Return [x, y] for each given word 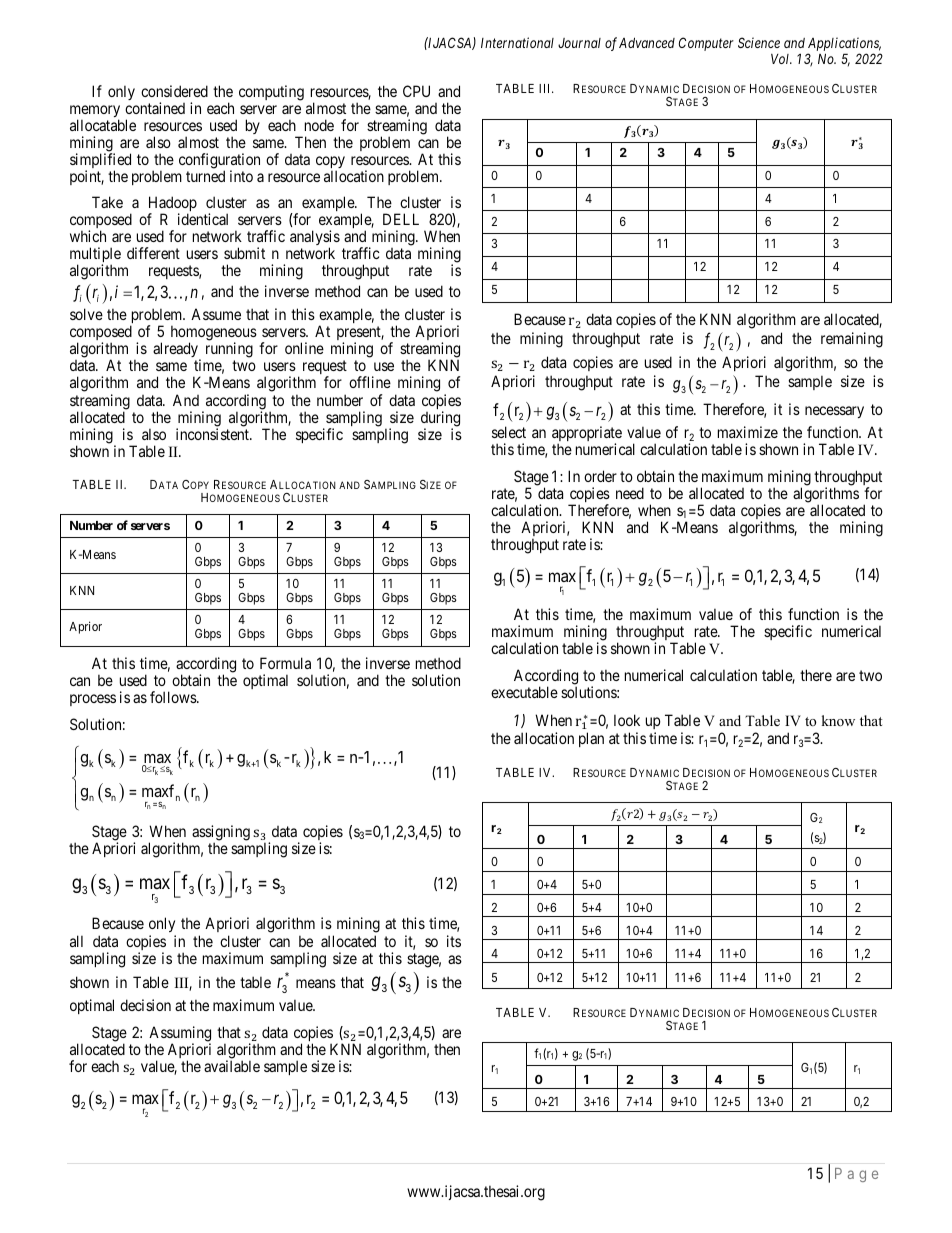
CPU [416, 91]
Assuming [180, 1035]
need [630, 493]
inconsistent [213, 434]
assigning [221, 834]
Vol [781, 59]
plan [591, 739]
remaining [852, 340]
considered [174, 91]
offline [370, 382]
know [838, 720]
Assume [216, 314]
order [600, 476]
